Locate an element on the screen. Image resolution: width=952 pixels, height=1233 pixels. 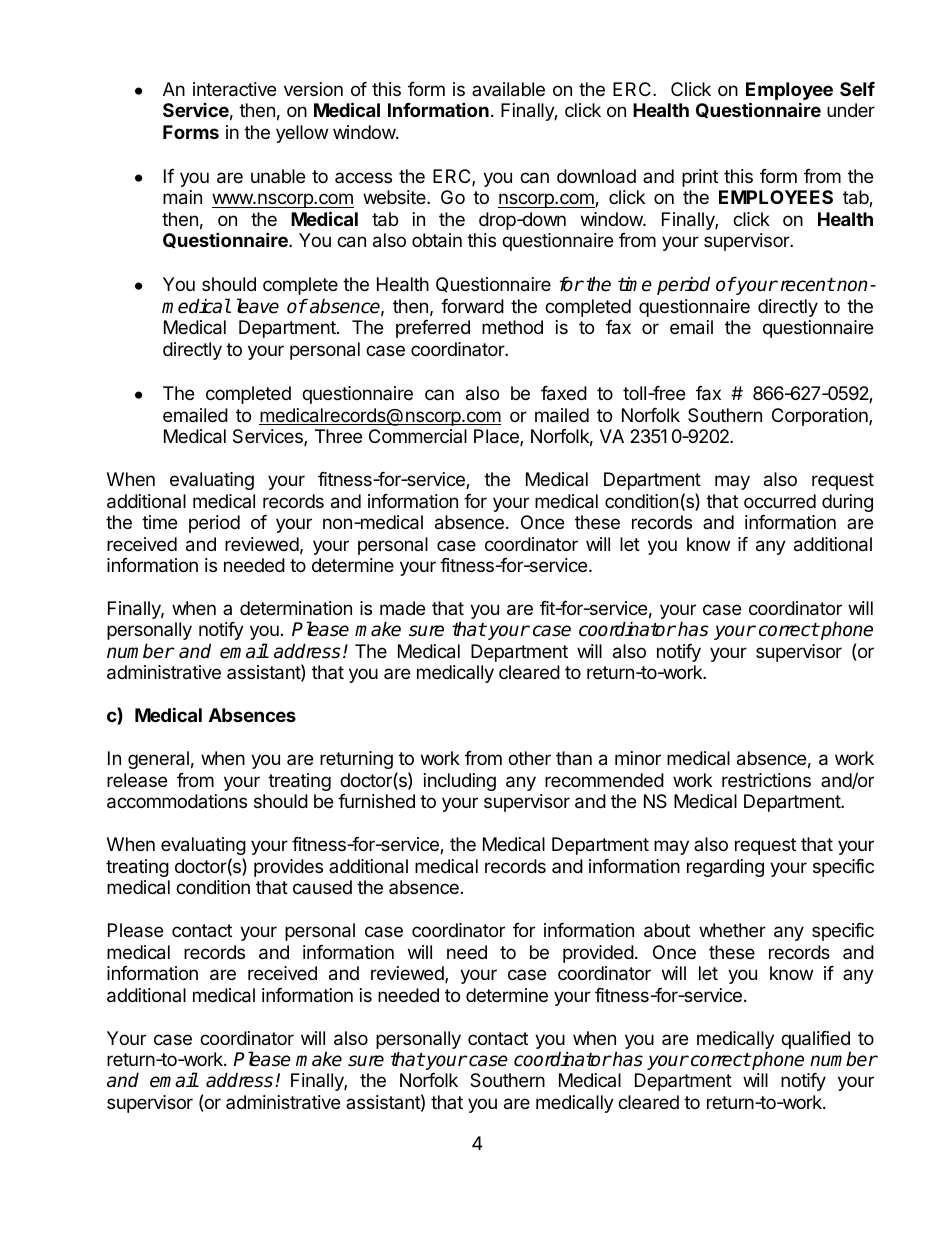
other is located at coordinates (529, 758).
